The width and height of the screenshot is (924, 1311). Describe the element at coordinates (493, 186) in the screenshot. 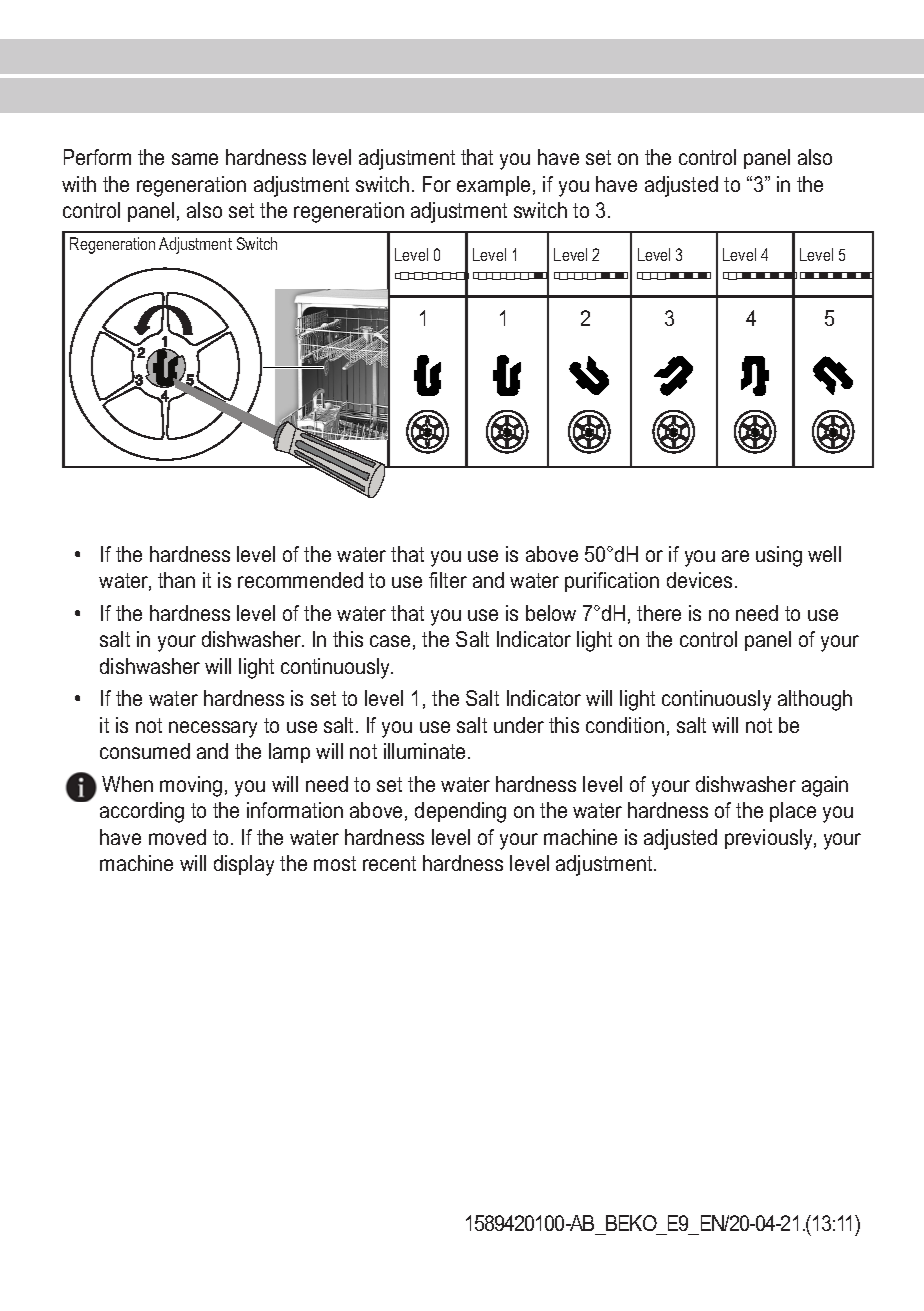

I see `example` at that location.
